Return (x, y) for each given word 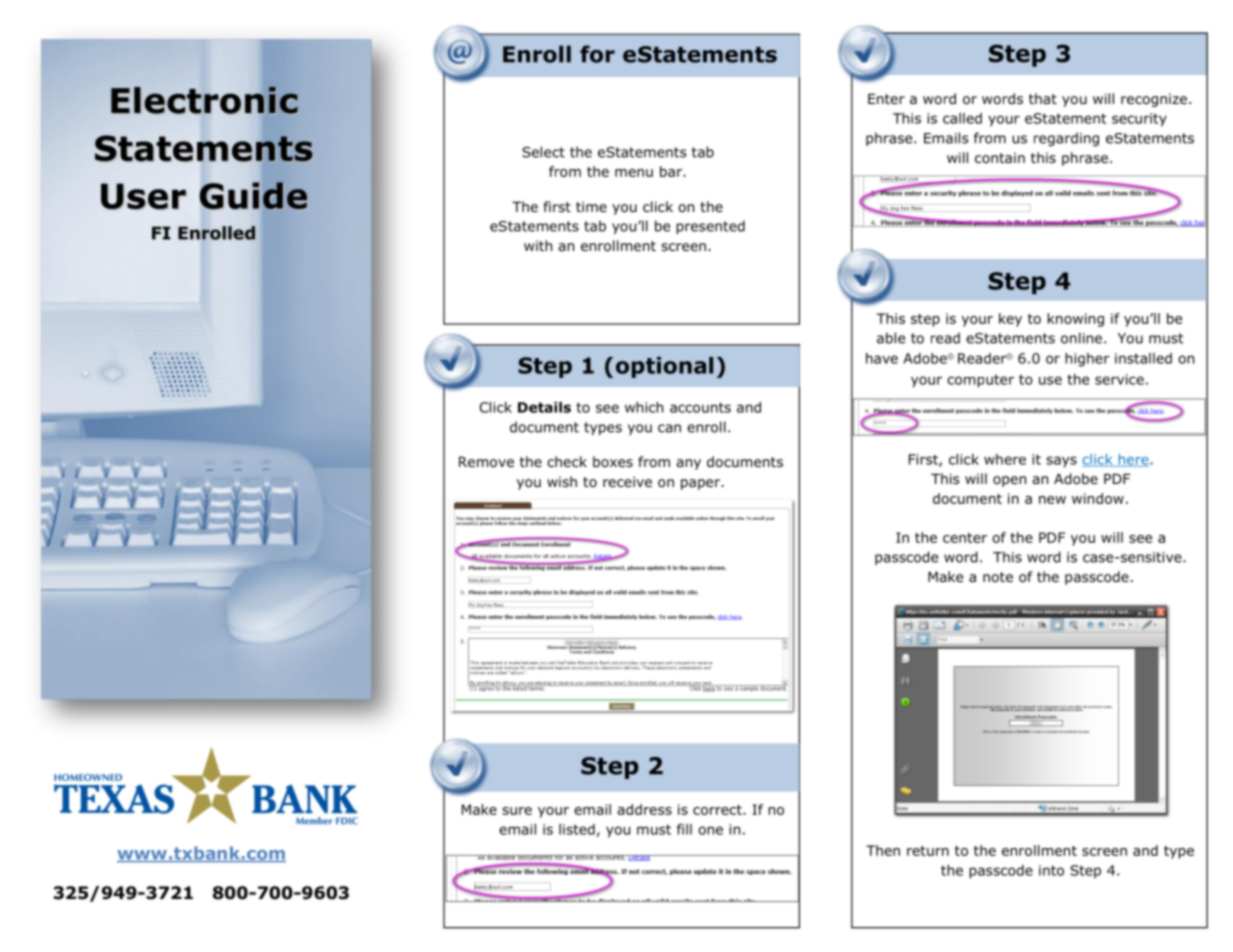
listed (577, 829)
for (597, 54)
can (669, 428)
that (1043, 98)
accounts (700, 407)
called (962, 118)
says (1061, 462)
